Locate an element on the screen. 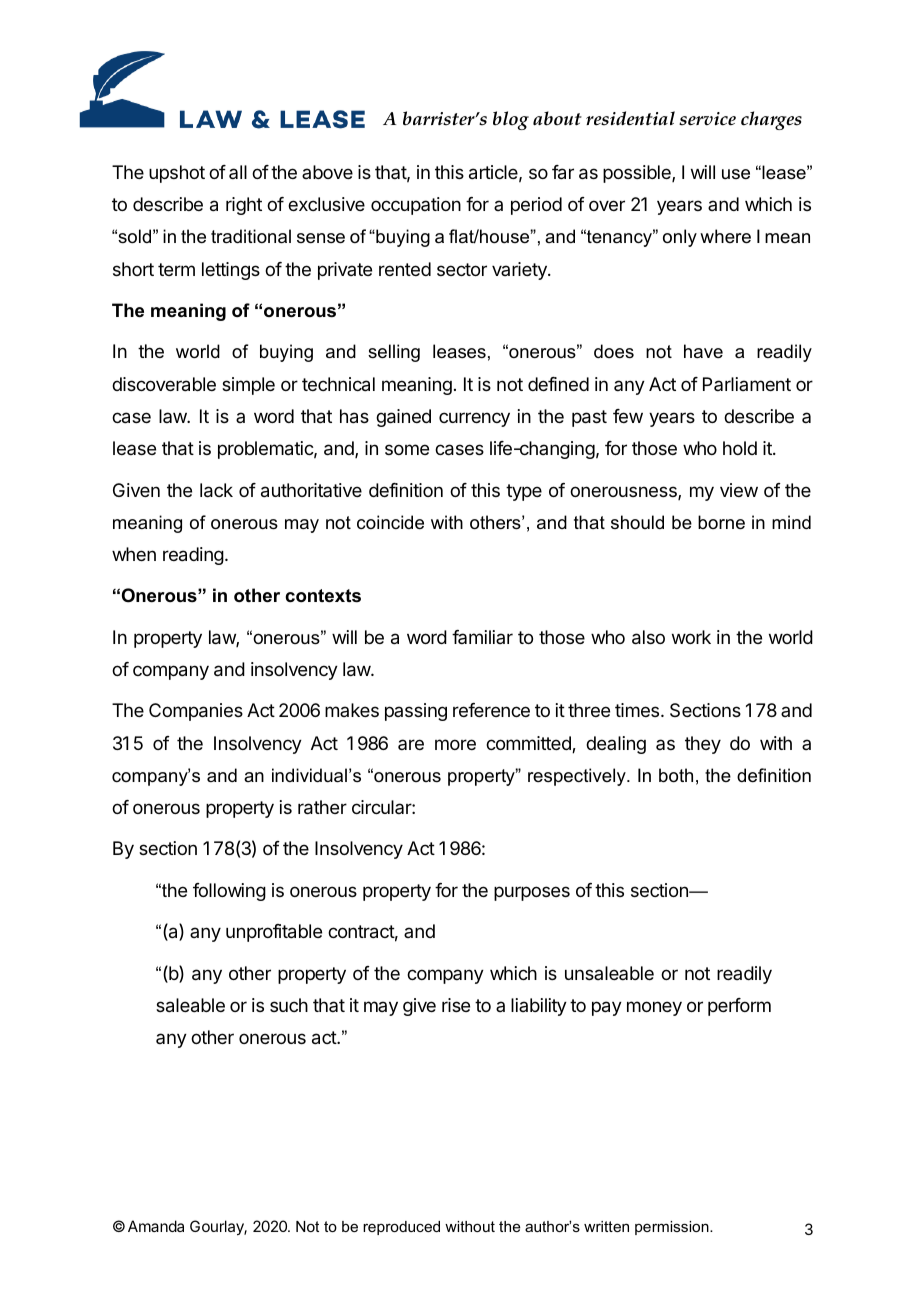  have is located at coordinates (703, 351).
